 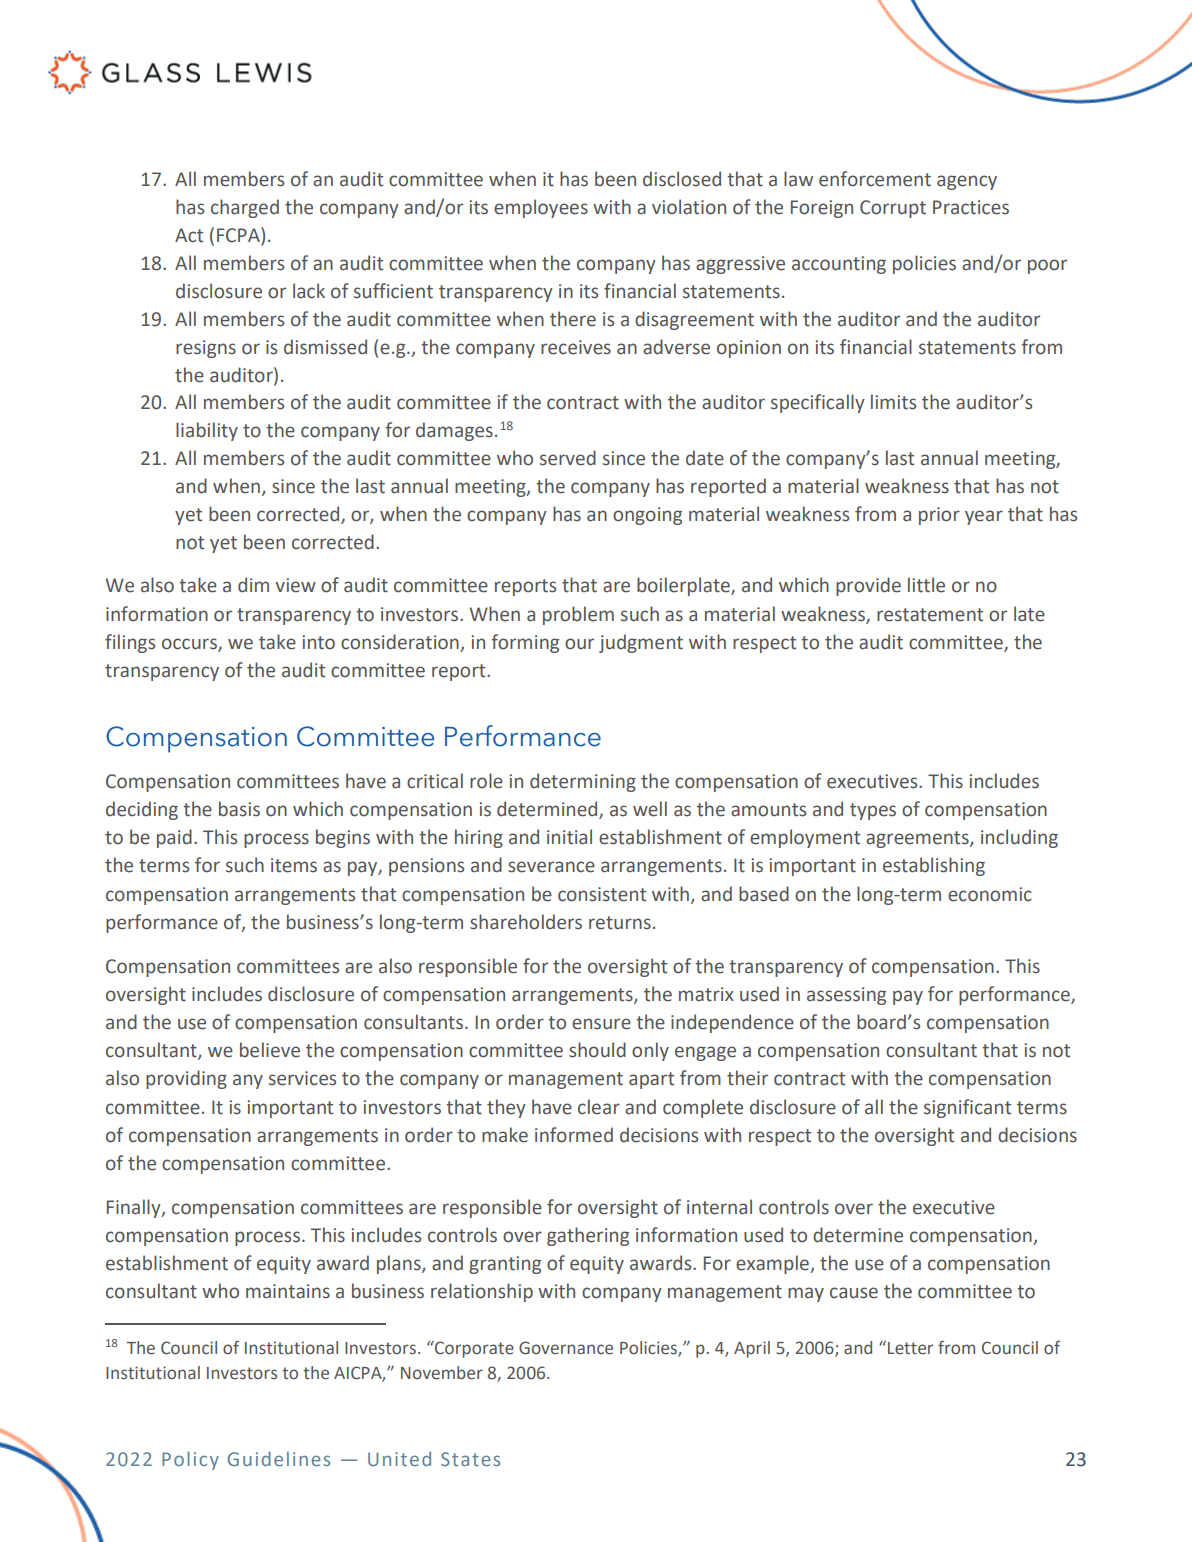 I want to click on dim, so click(x=253, y=585).
